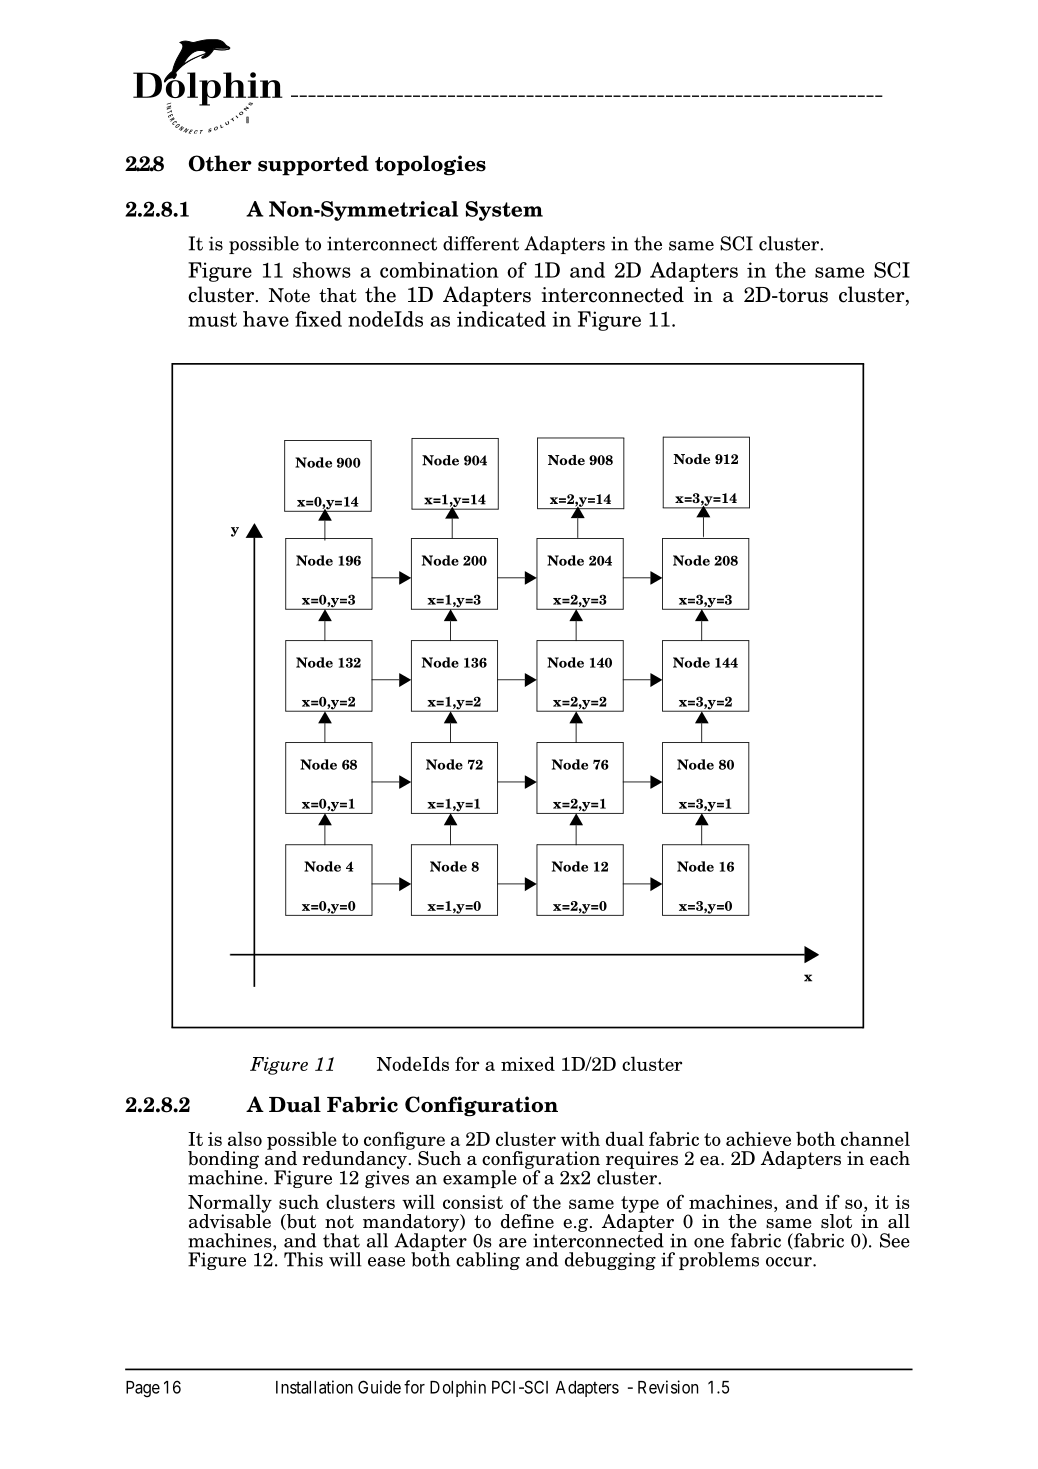 Image resolution: width=1038 pixels, height=1469 pixels. Describe the element at coordinates (758, 1138) in the screenshot. I see `achieve` at that location.
